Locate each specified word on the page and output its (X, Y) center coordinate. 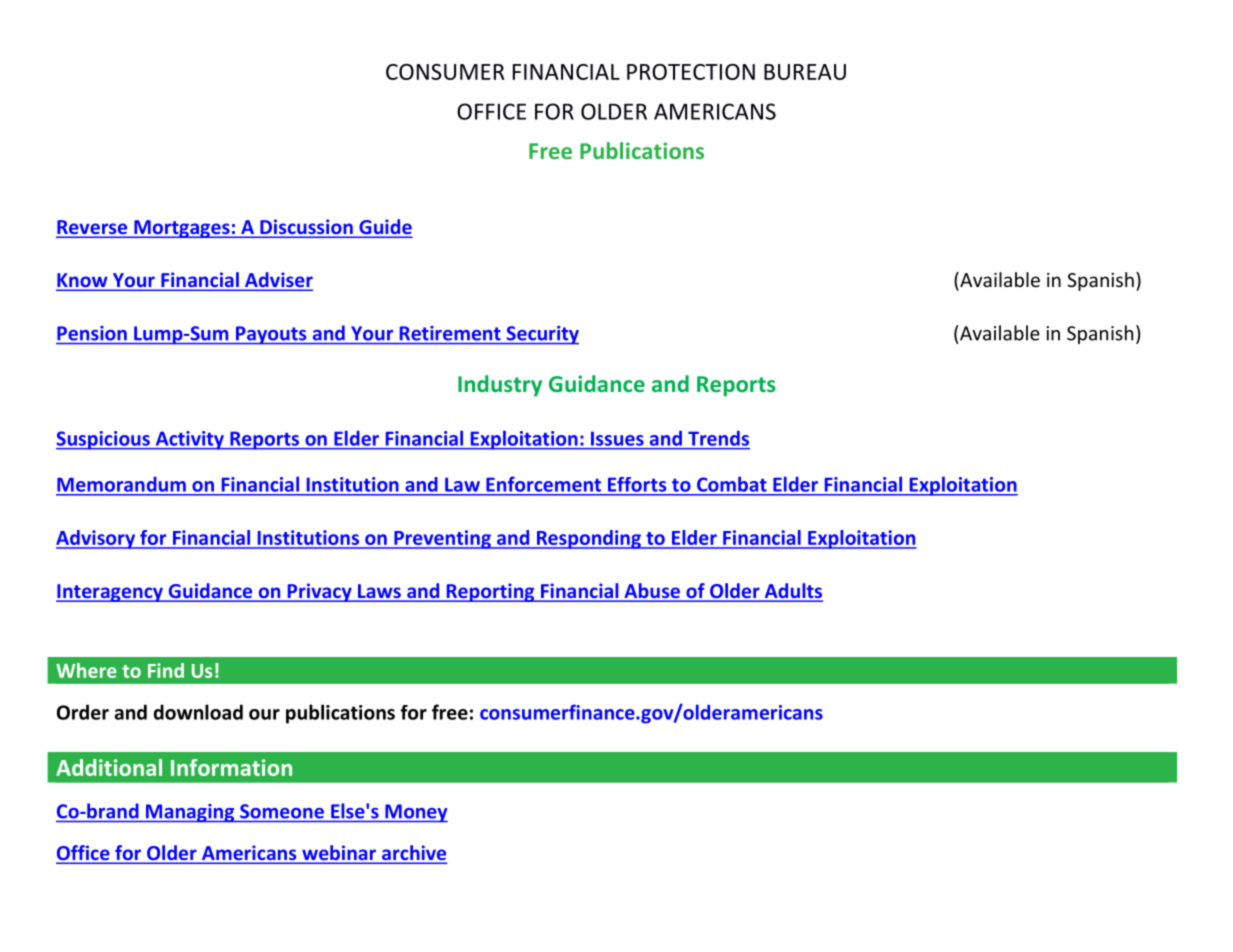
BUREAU (805, 72)
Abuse (652, 592)
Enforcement (544, 484)
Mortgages (182, 229)
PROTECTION (691, 72)
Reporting (490, 592)
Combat (731, 484)
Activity (189, 440)
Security (541, 335)
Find (166, 670)
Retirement (450, 333)
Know (83, 281)
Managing (190, 813)
